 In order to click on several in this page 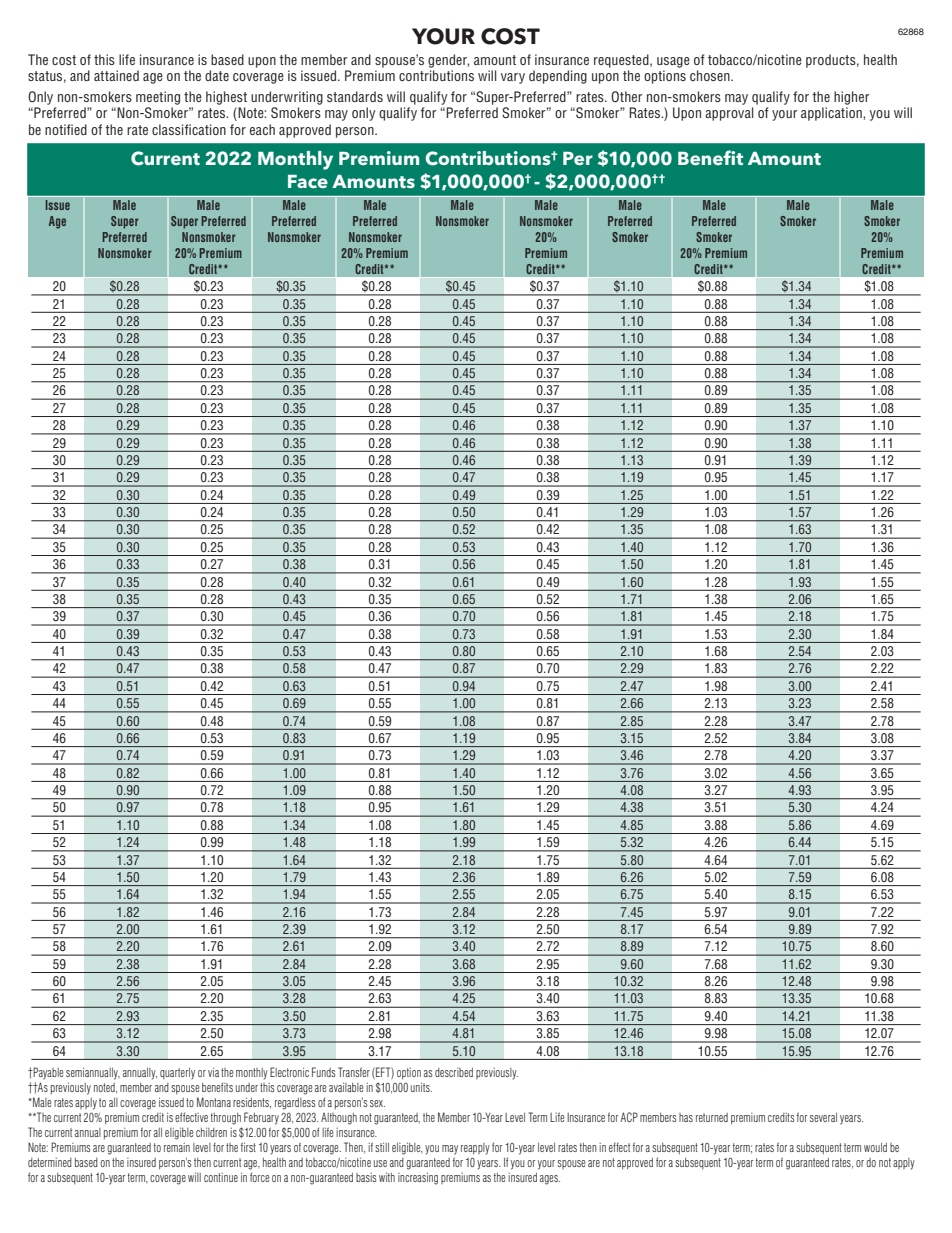, I will do `click(823, 1117)`.
